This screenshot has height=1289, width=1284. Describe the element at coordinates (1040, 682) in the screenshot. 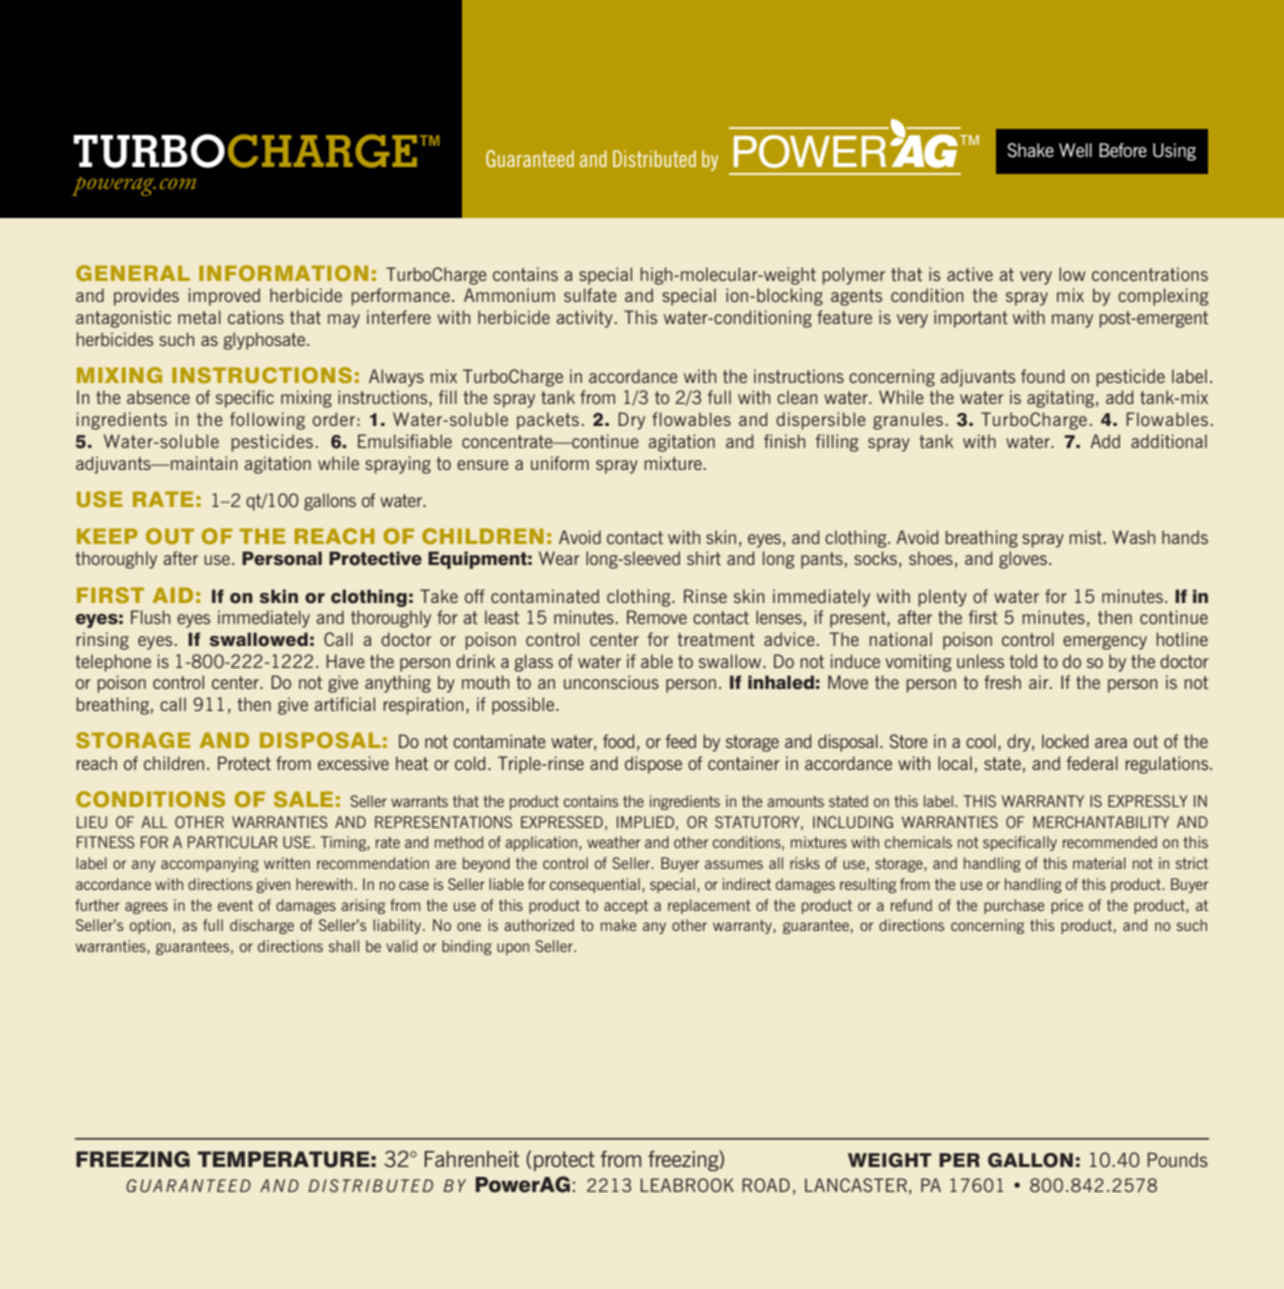

I see `air` at that location.
